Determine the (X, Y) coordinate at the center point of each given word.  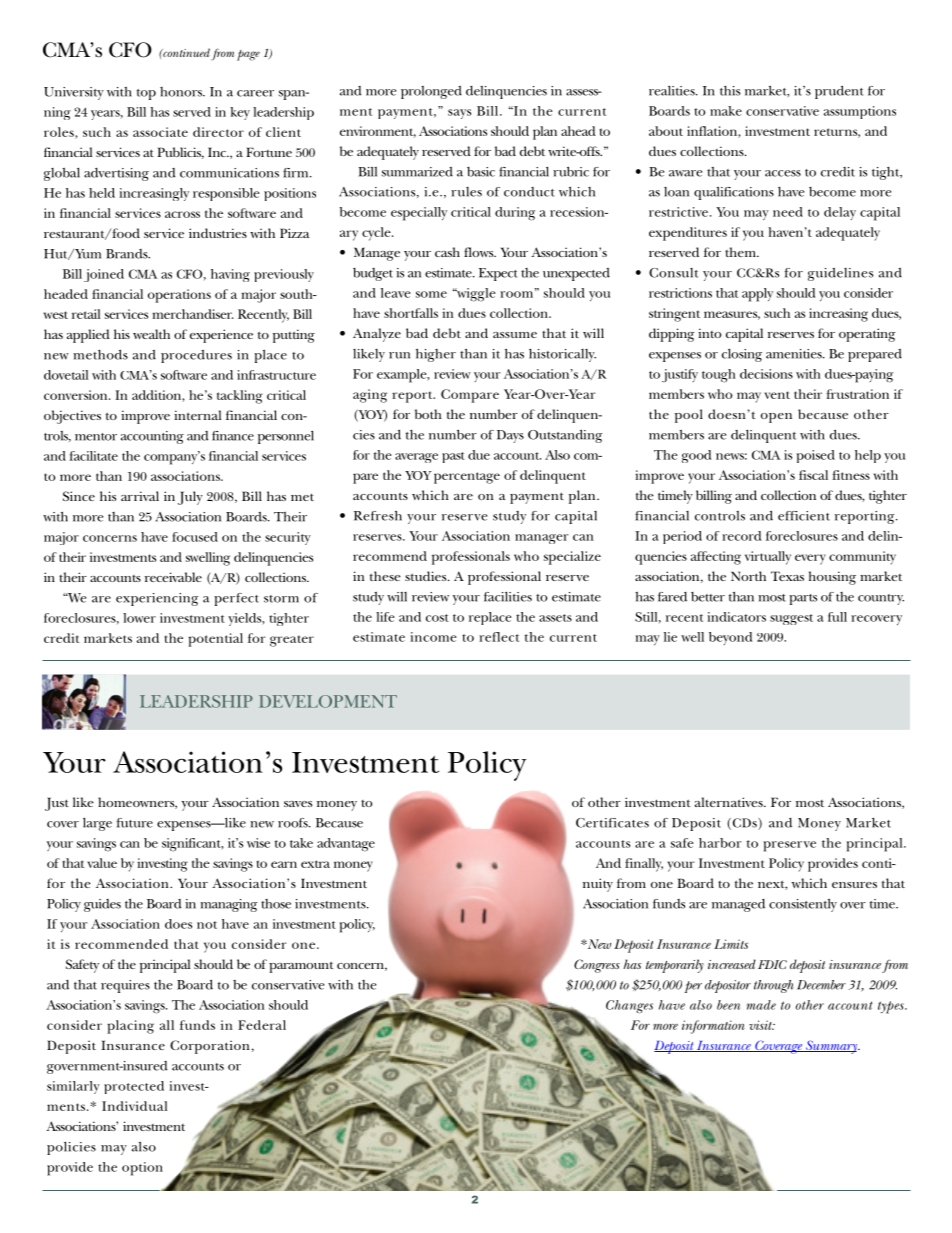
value (102, 863)
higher (436, 355)
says (459, 114)
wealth (151, 334)
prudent (839, 92)
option (142, 1169)
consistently (803, 905)
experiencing (157, 599)
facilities (508, 597)
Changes (629, 1007)
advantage (346, 845)
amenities (795, 354)
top (146, 94)
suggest (791, 619)
